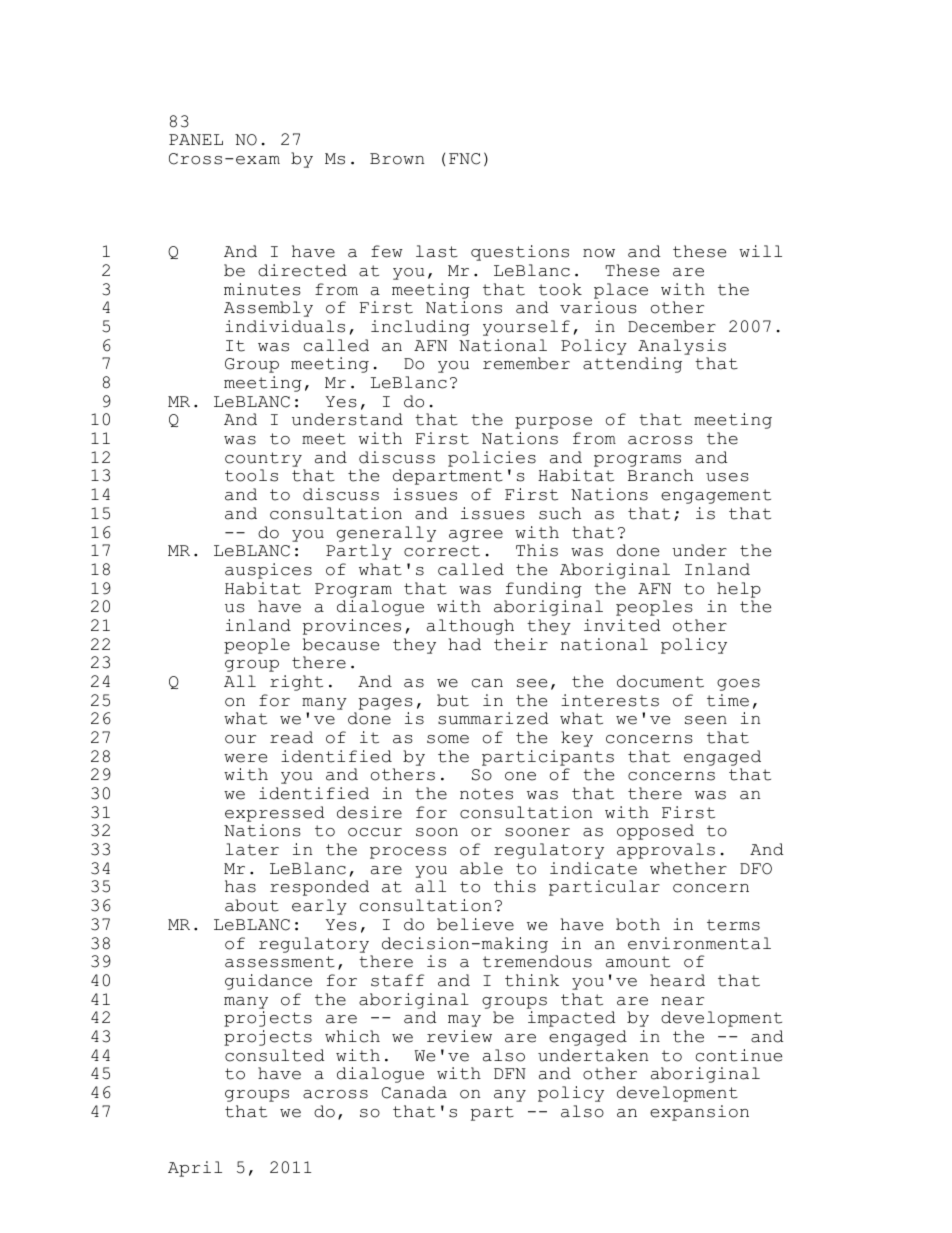  What do you see at coordinates (397, 159) in the document?
I see `Brown` at bounding box center [397, 159].
